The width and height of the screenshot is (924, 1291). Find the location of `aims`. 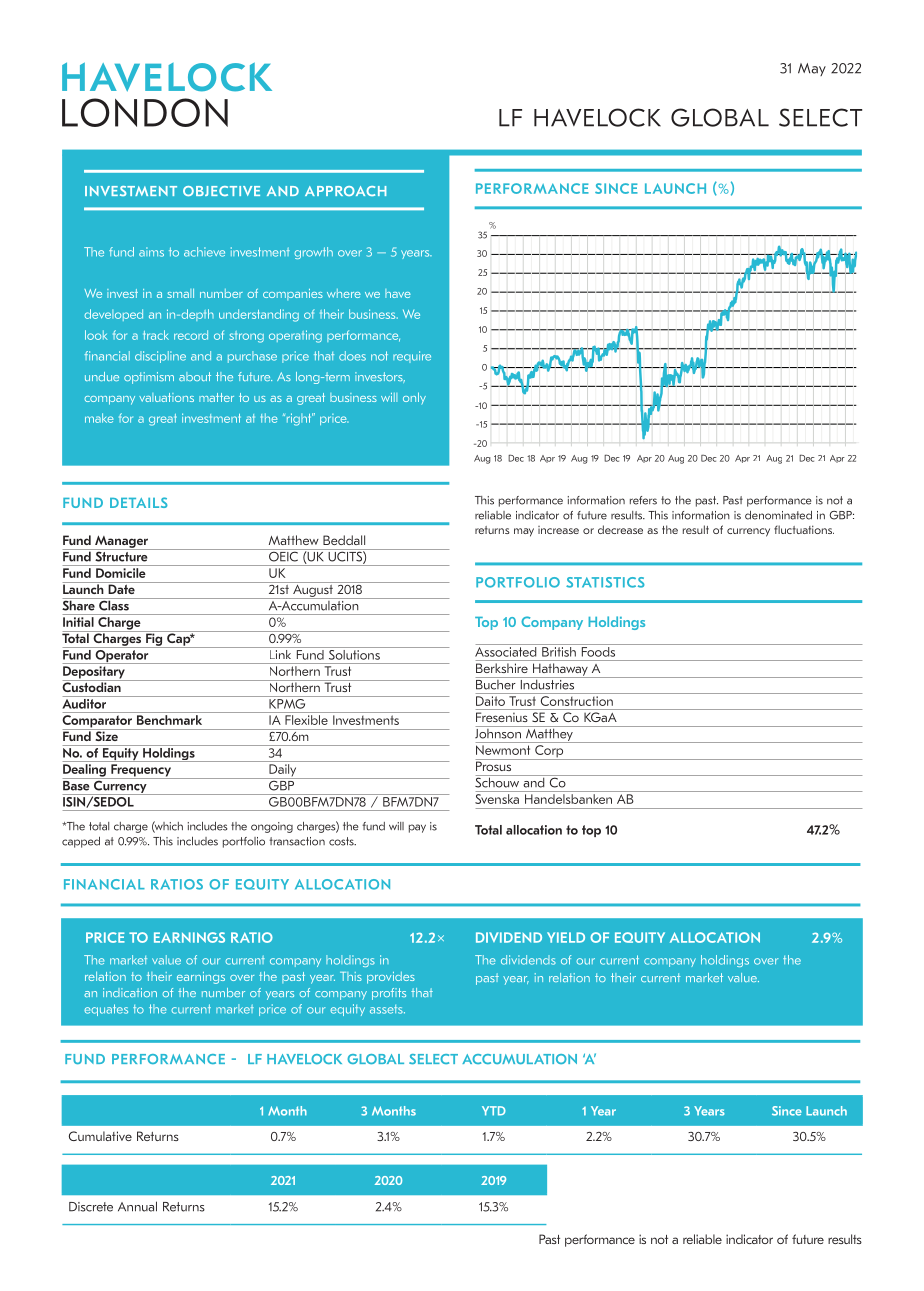

aims is located at coordinates (151, 252).
